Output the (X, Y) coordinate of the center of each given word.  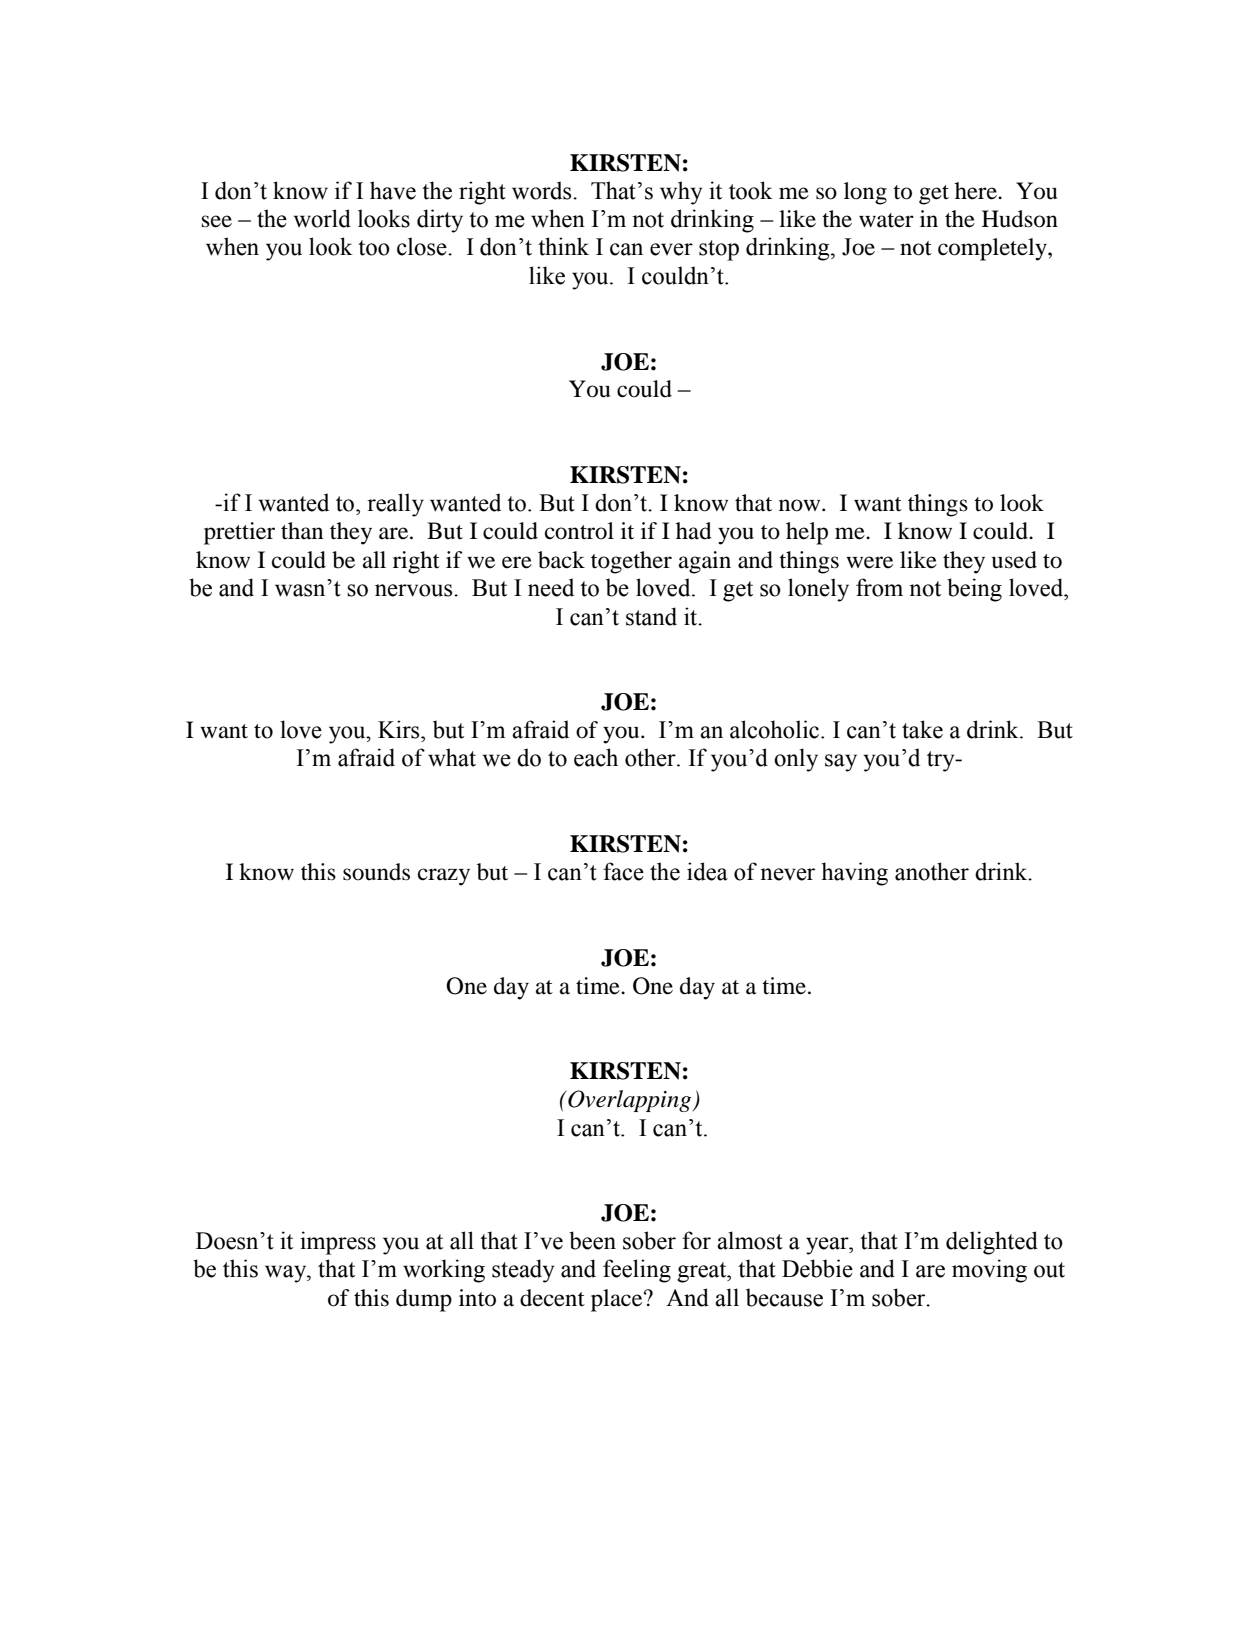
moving (989, 1271)
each (596, 757)
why (681, 193)
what (452, 757)
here (977, 191)
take (922, 729)
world (322, 218)
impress (338, 1243)
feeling (637, 1271)
